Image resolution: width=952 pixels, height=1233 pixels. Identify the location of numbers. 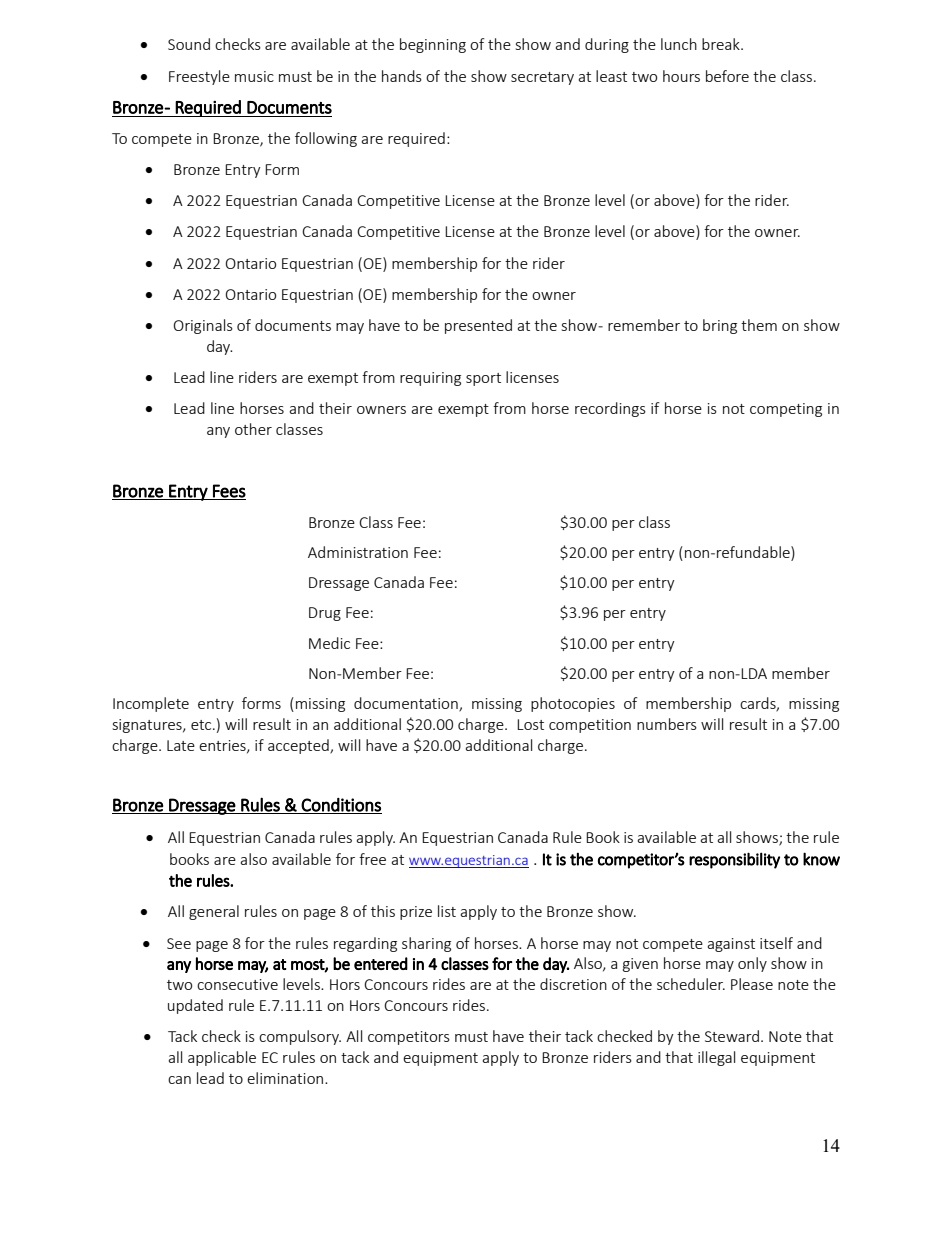
(667, 724).
